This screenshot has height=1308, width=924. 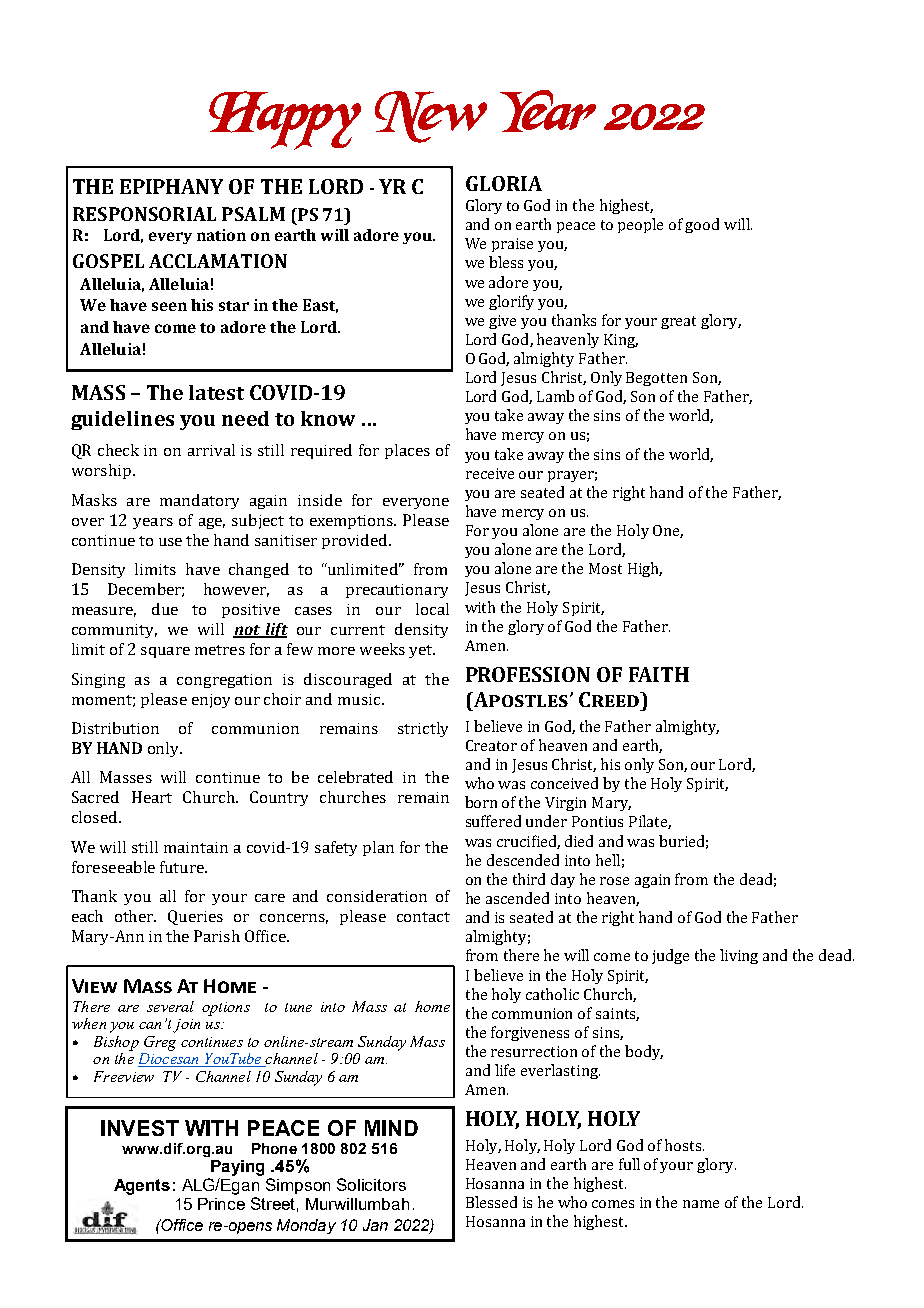 I want to click on GLORIA, so click(x=504, y=183).
